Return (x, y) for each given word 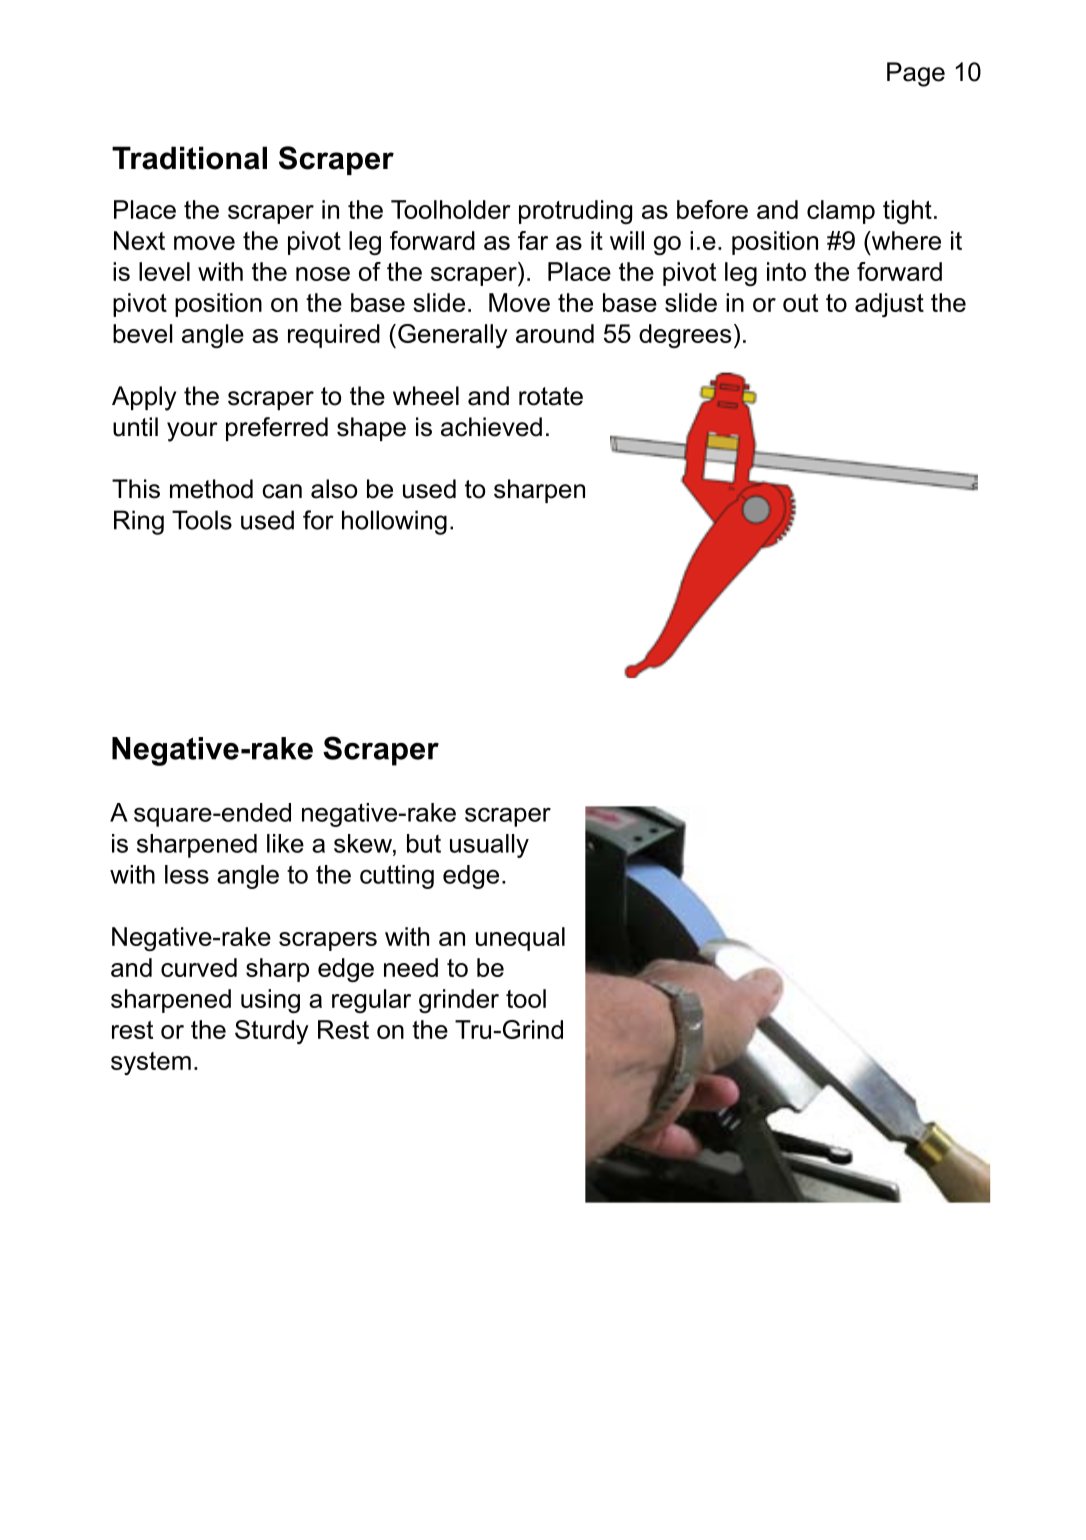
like (285, 843)
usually (489, 846)
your (192, 432)
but (424, 843)
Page (916, 74)
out (800, 303)
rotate (551, 396)
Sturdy (272, 1032)
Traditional (189, 158)
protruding (575, 212)
